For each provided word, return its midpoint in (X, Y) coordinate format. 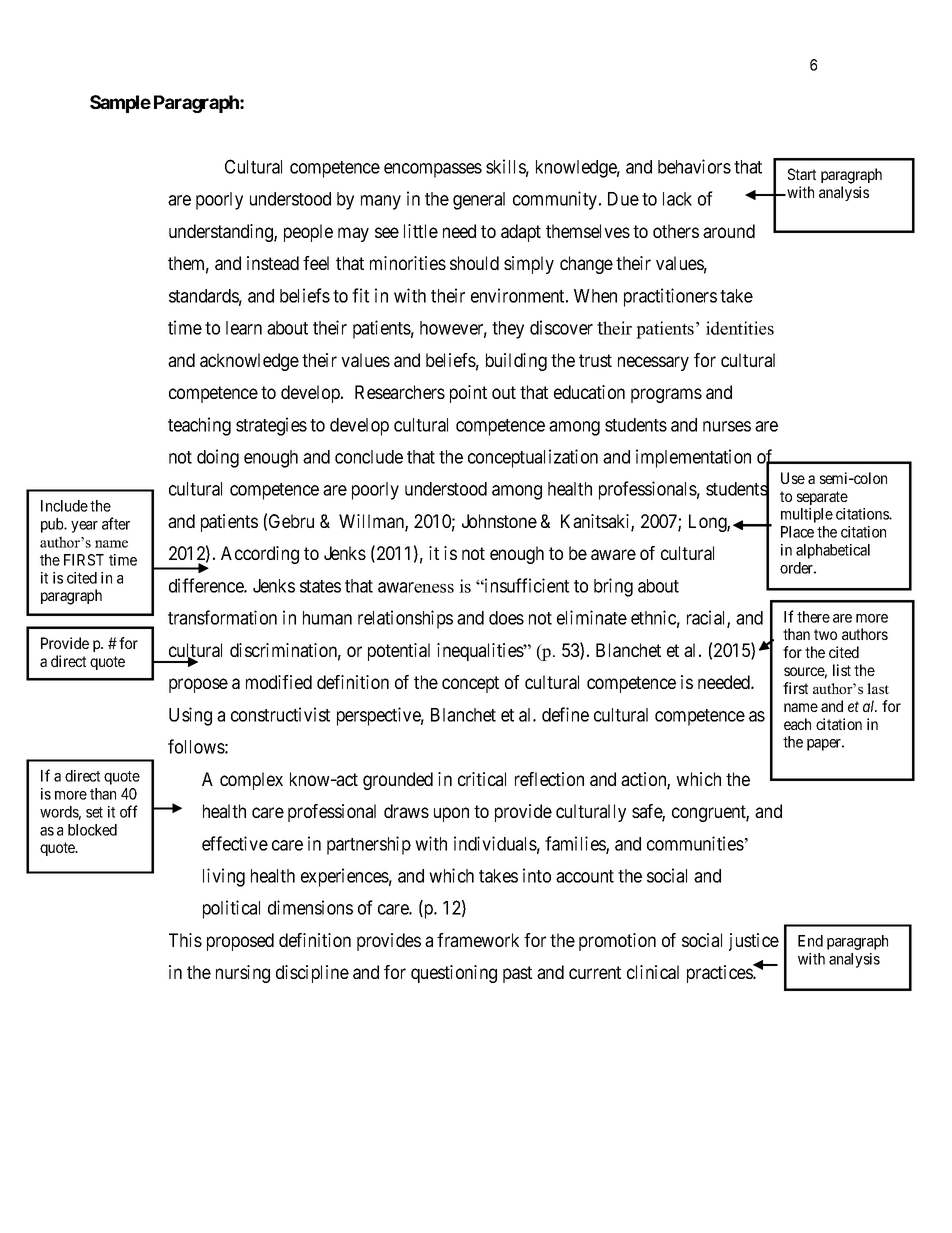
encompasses (433, 170)
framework (478, 940)
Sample (120, 104)
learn (244, 328)
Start (802, 174)
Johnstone (499, 521)
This (185, 940)
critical (482, 779)
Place (797, 532)
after (116, 523)
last (878, 688)
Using (190, 716)
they (508, 330)
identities (740, 328)
